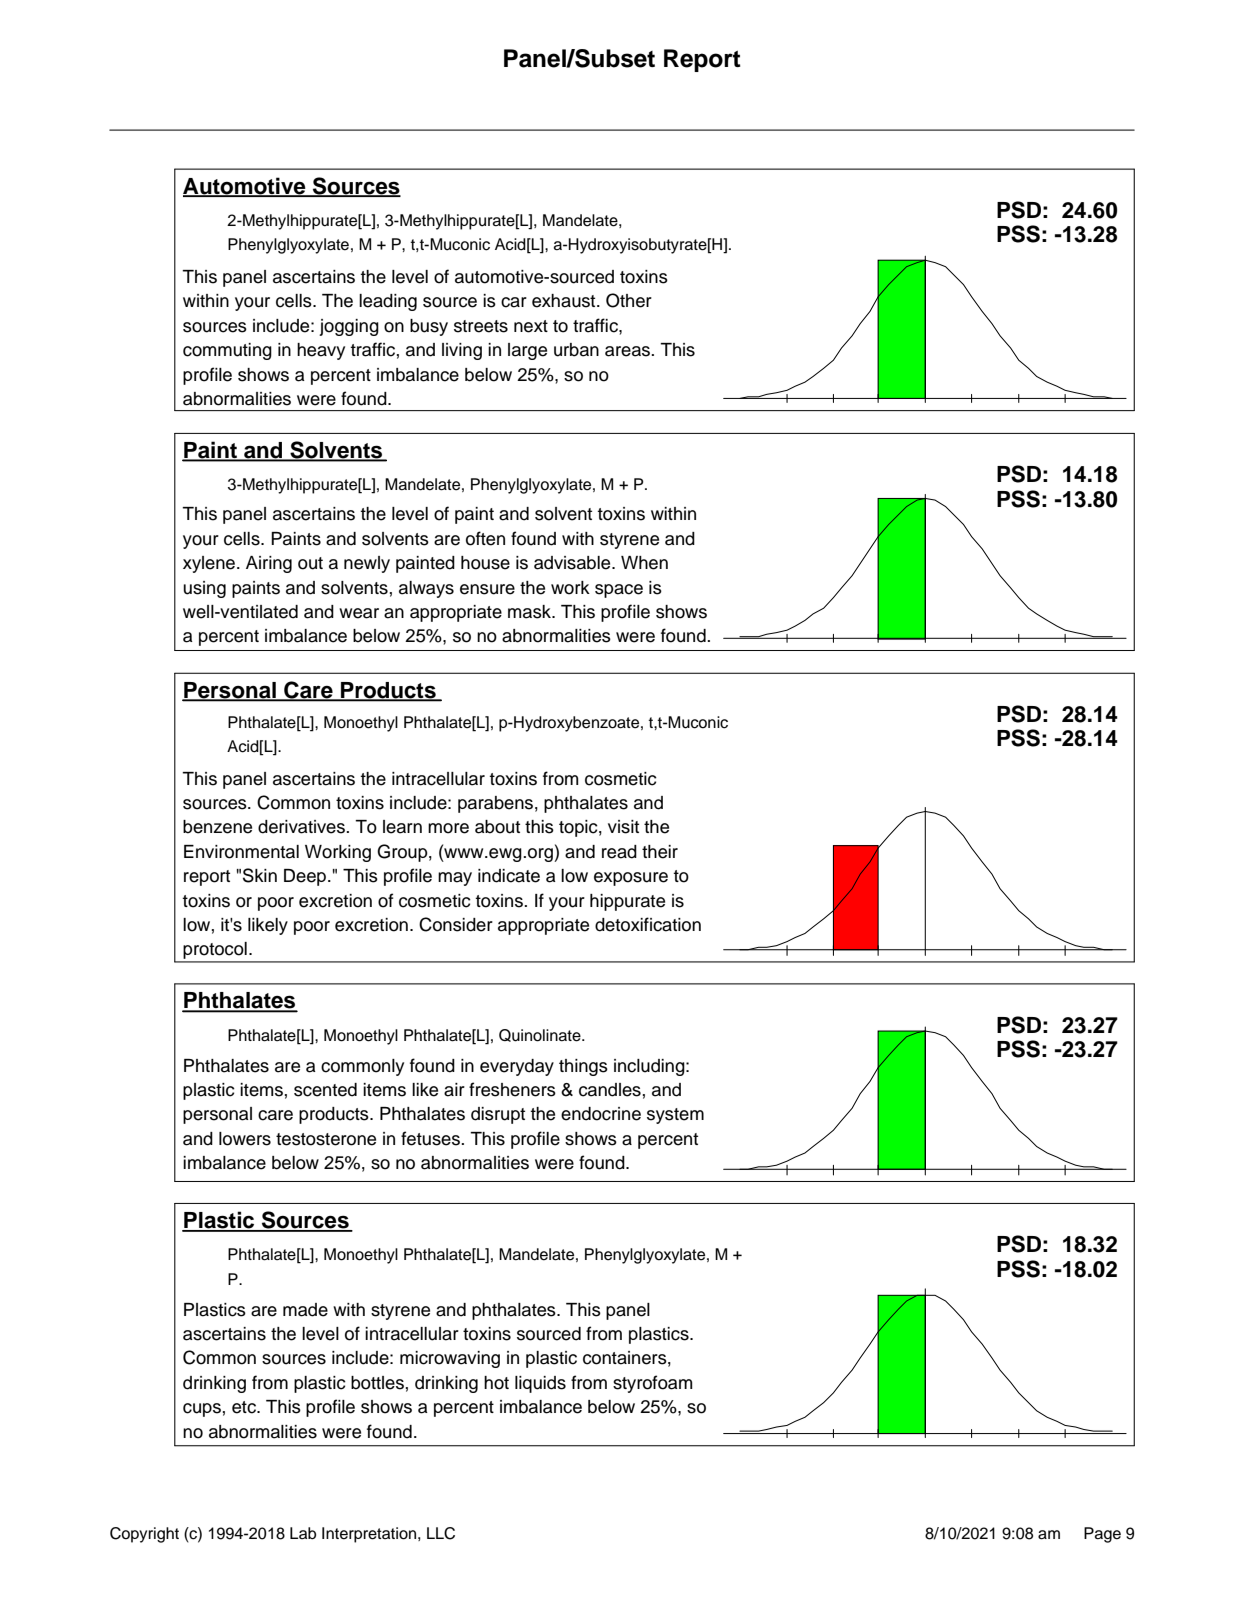 Image resolution: width=1244 pixels, height=1610 pixels. Describe the element at coordinates (227, 351) in the page. I see `commuting` at that location.
